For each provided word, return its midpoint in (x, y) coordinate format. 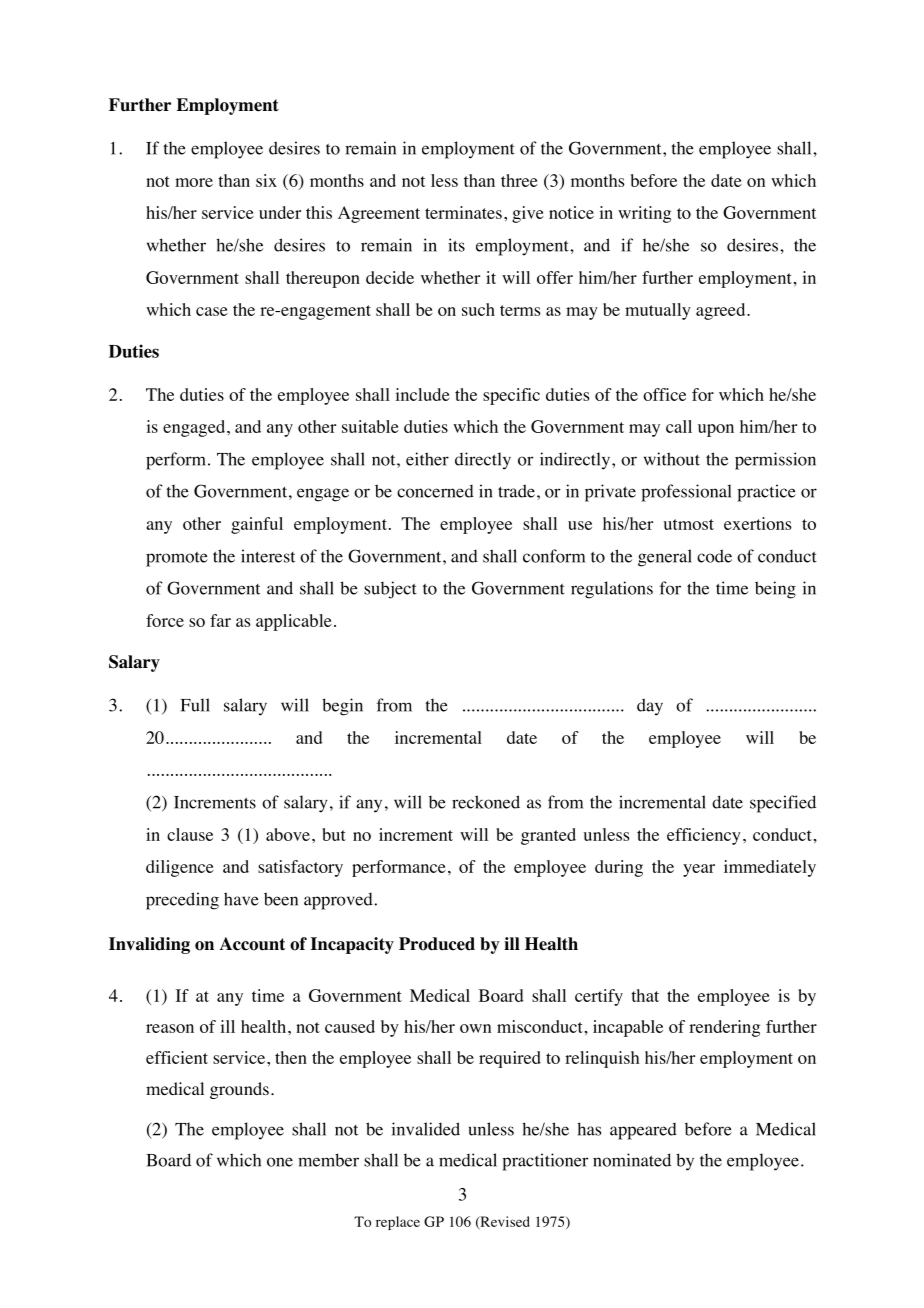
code (714, 556)
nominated (632, 1160)
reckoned (486, 802)
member (328, 1160)
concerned (435, 491)
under (280, 212)
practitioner (545, 1162)
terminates (463, 212)
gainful (257, 525)
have (241, 899)
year (699, 870)
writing (644, 214)
